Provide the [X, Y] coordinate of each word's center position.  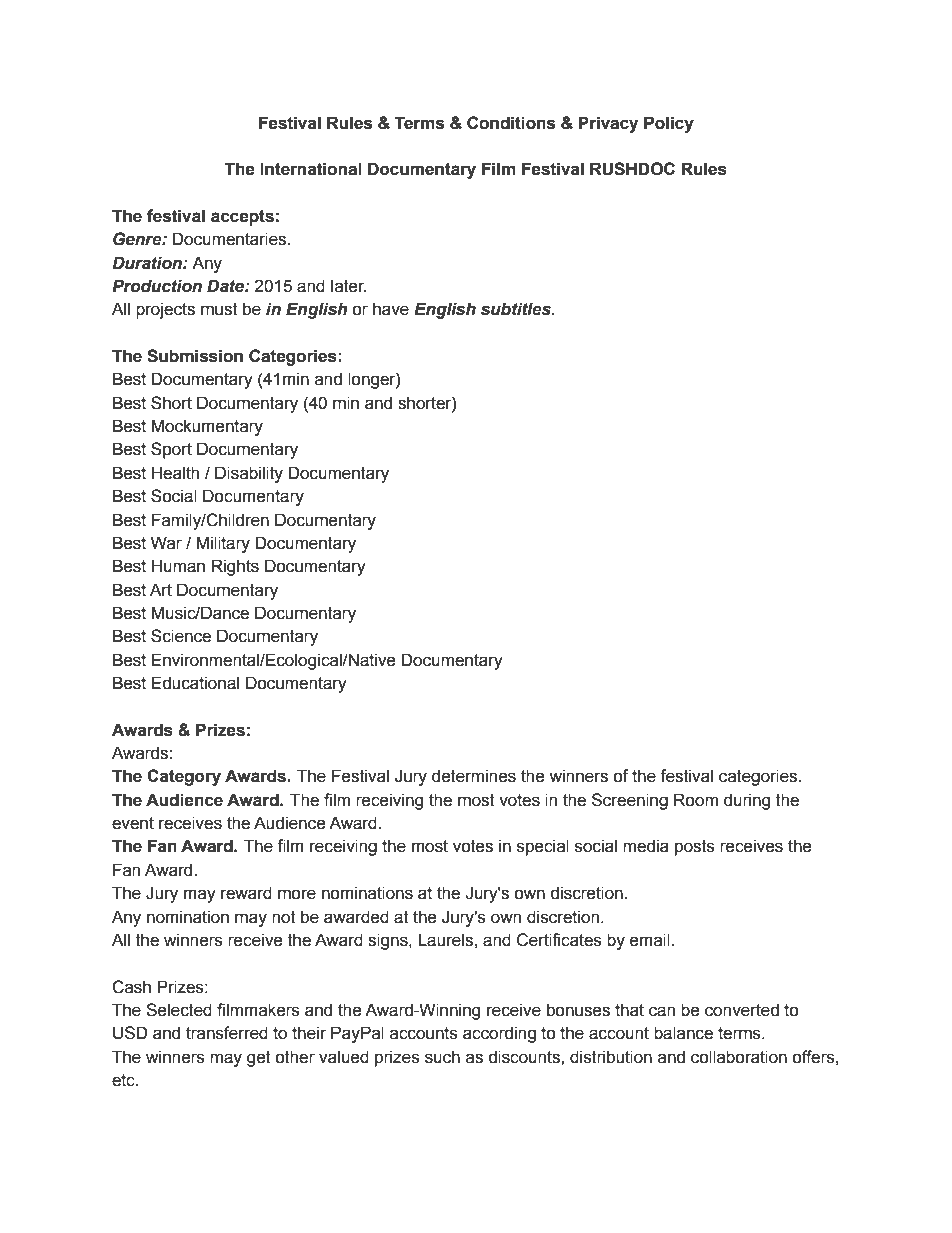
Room [696, 800]
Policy [669, 124]
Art [161, 590]
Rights [235, 567]
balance [683, 1033]
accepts [242, 218]
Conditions [511, 123]
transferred [227, 1033]
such [442, 1057]
